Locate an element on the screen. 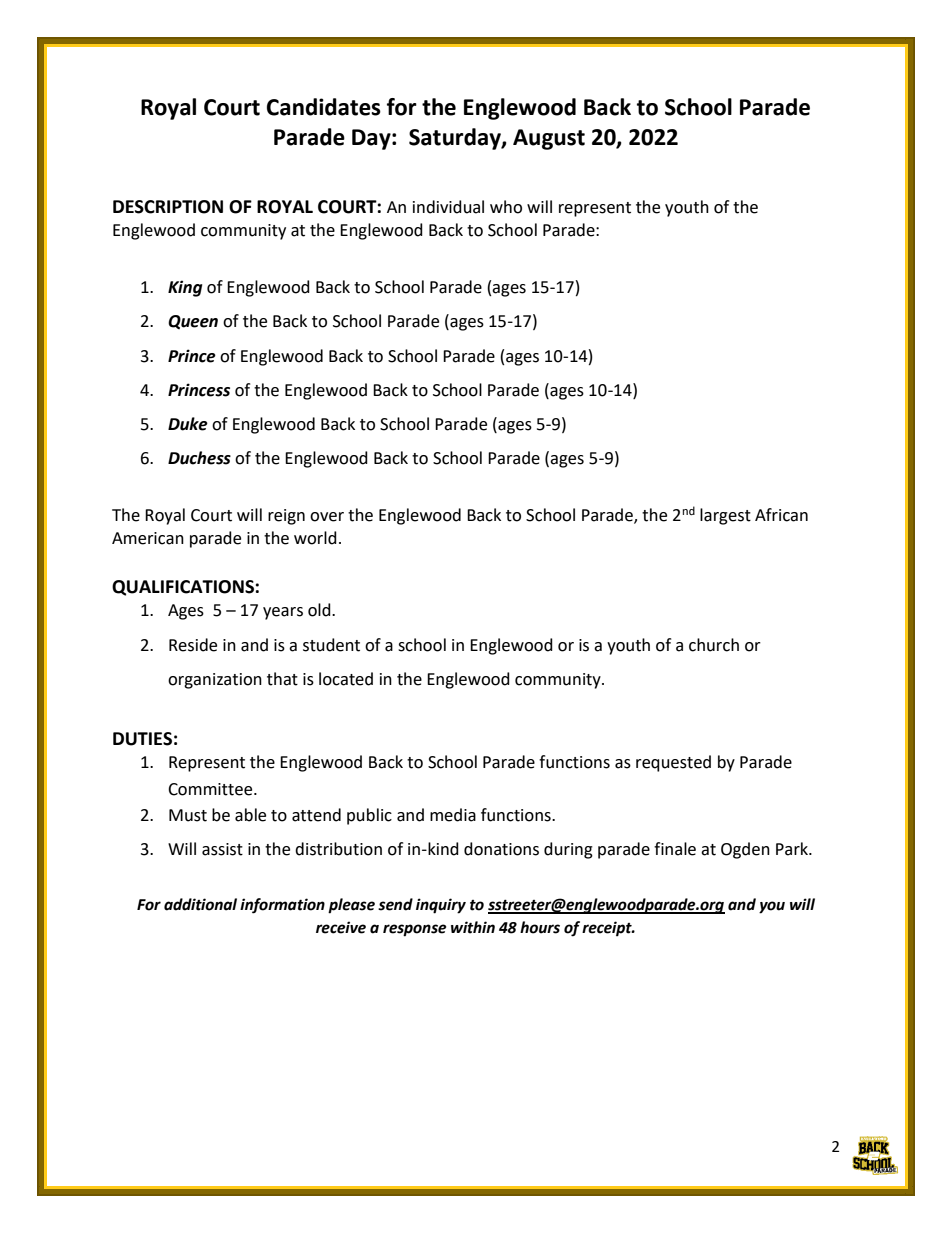 Image resolution: width=952 pixels, height=1233 pixels. Candidates is located at coordinates (324, 107).
